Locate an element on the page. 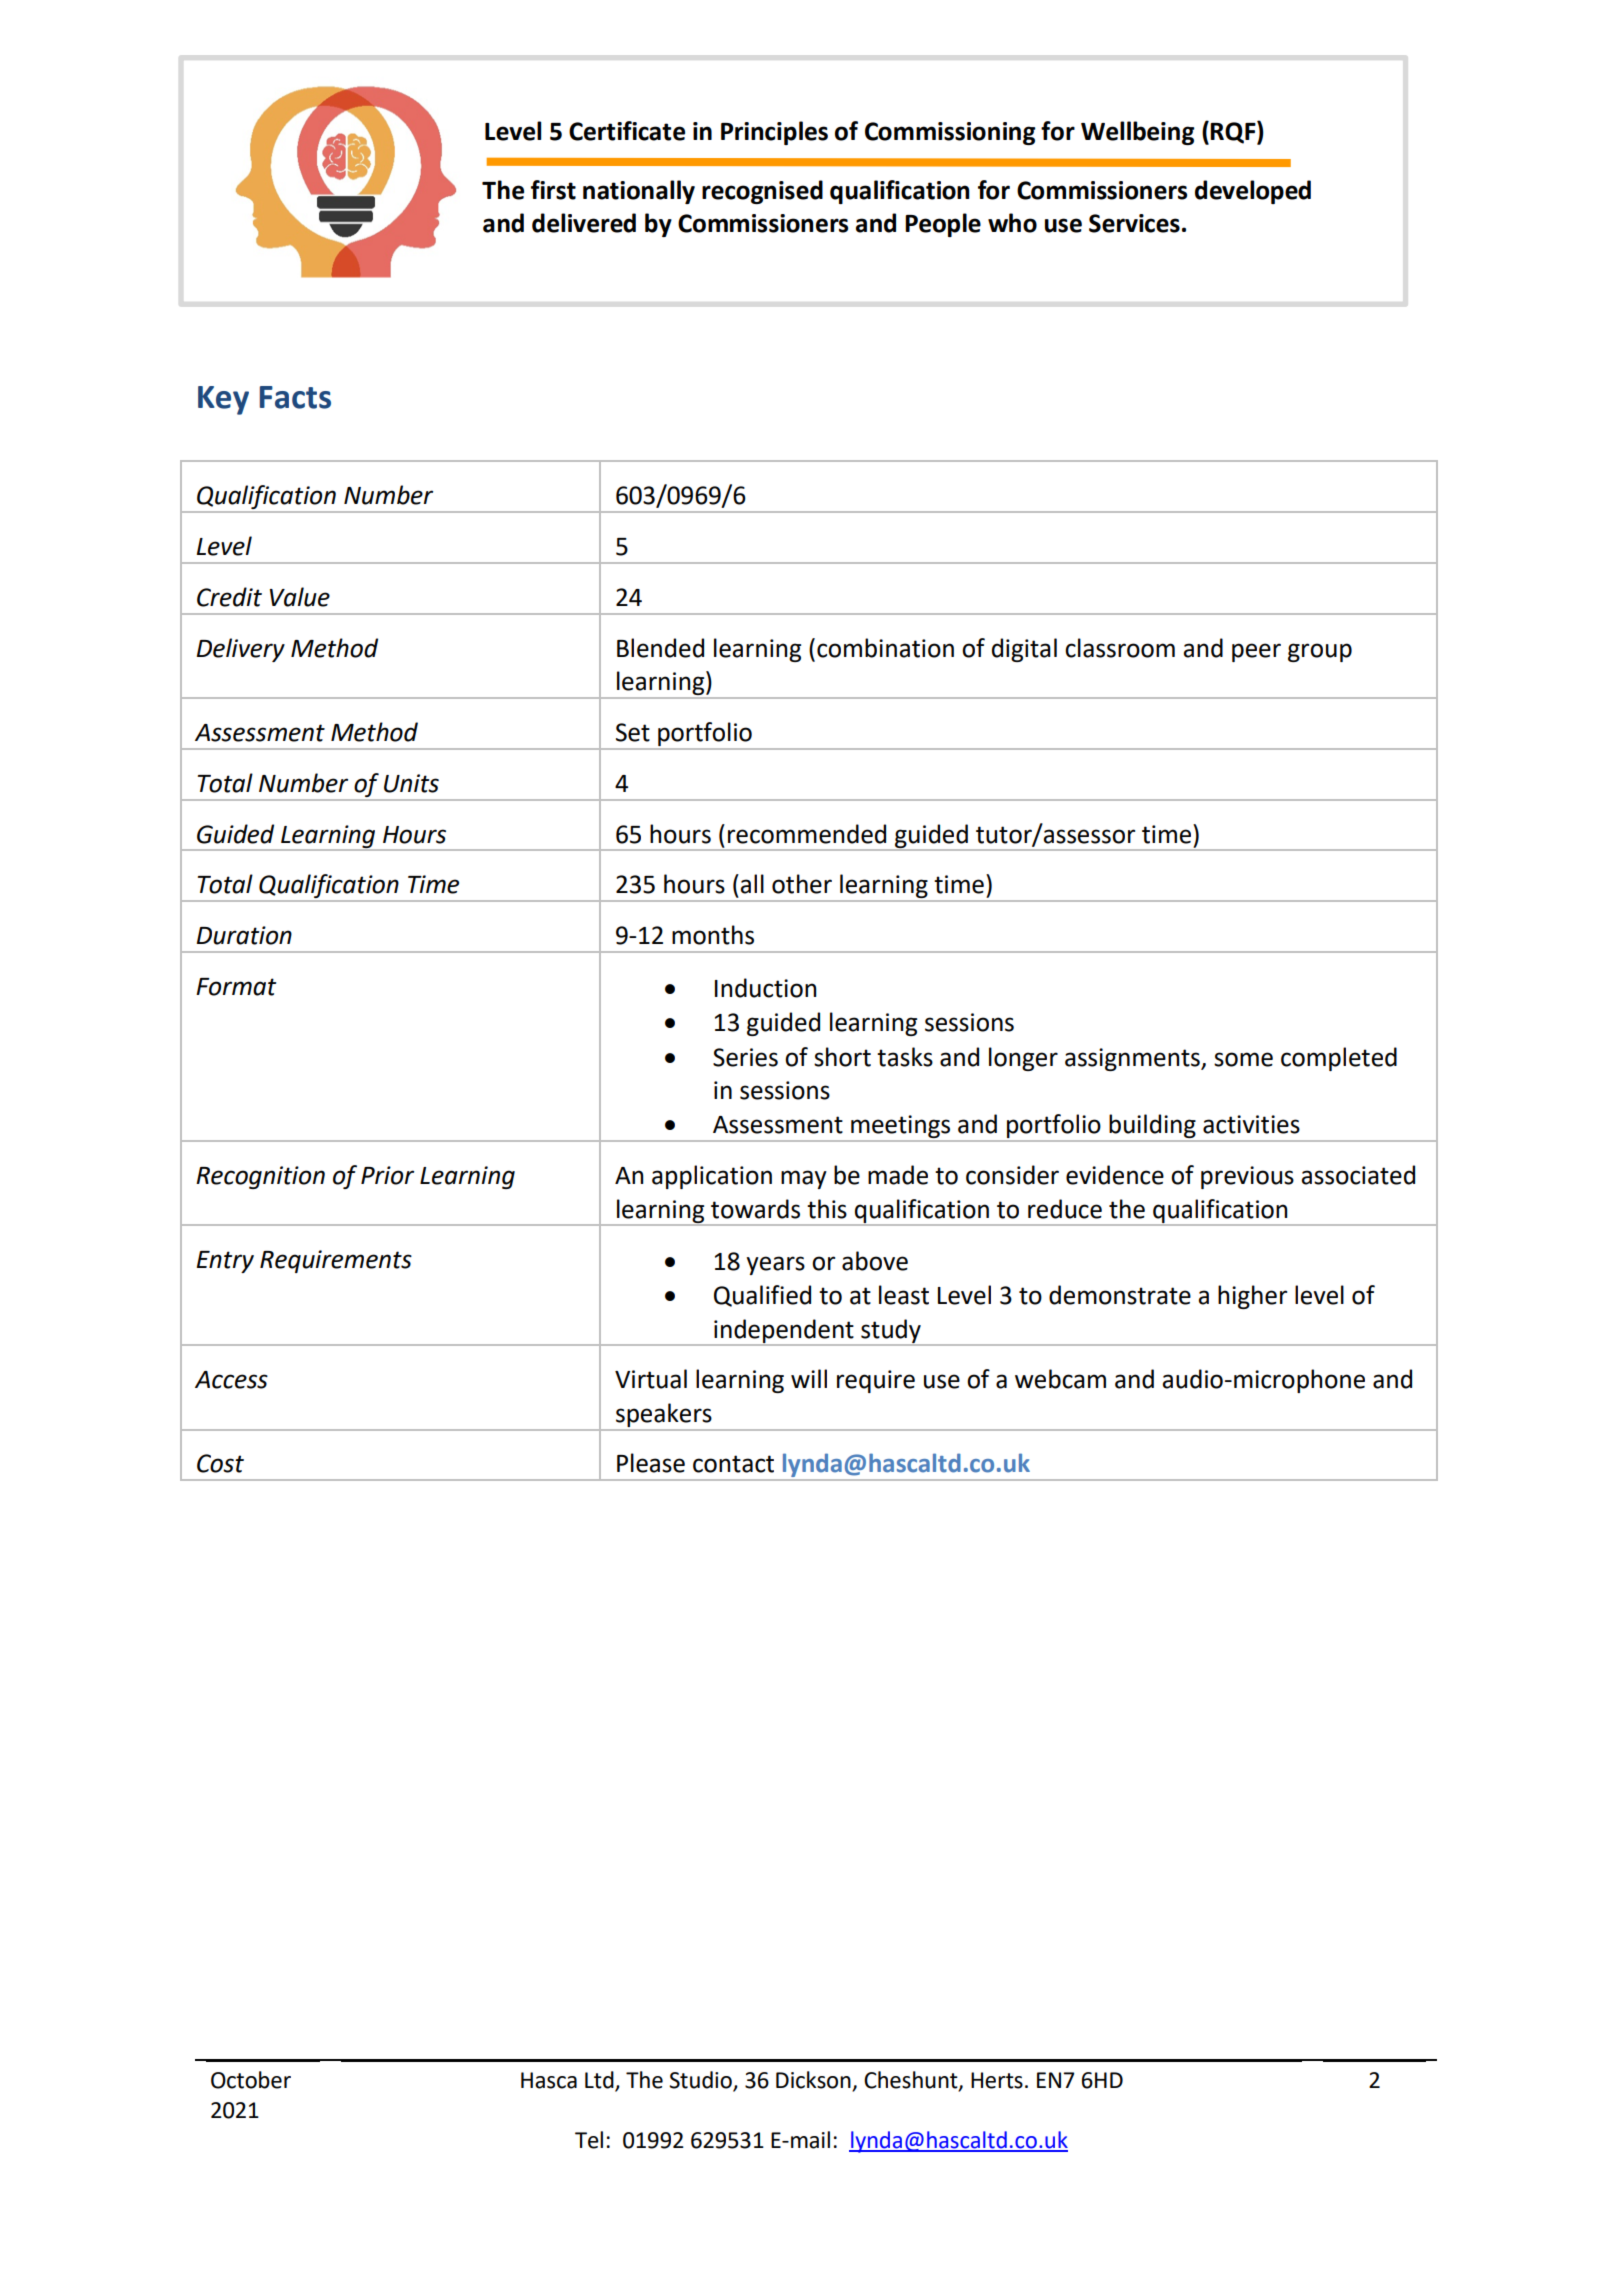 The image size is (1617, 2288). independent is located at coordinates (784, 1332).
